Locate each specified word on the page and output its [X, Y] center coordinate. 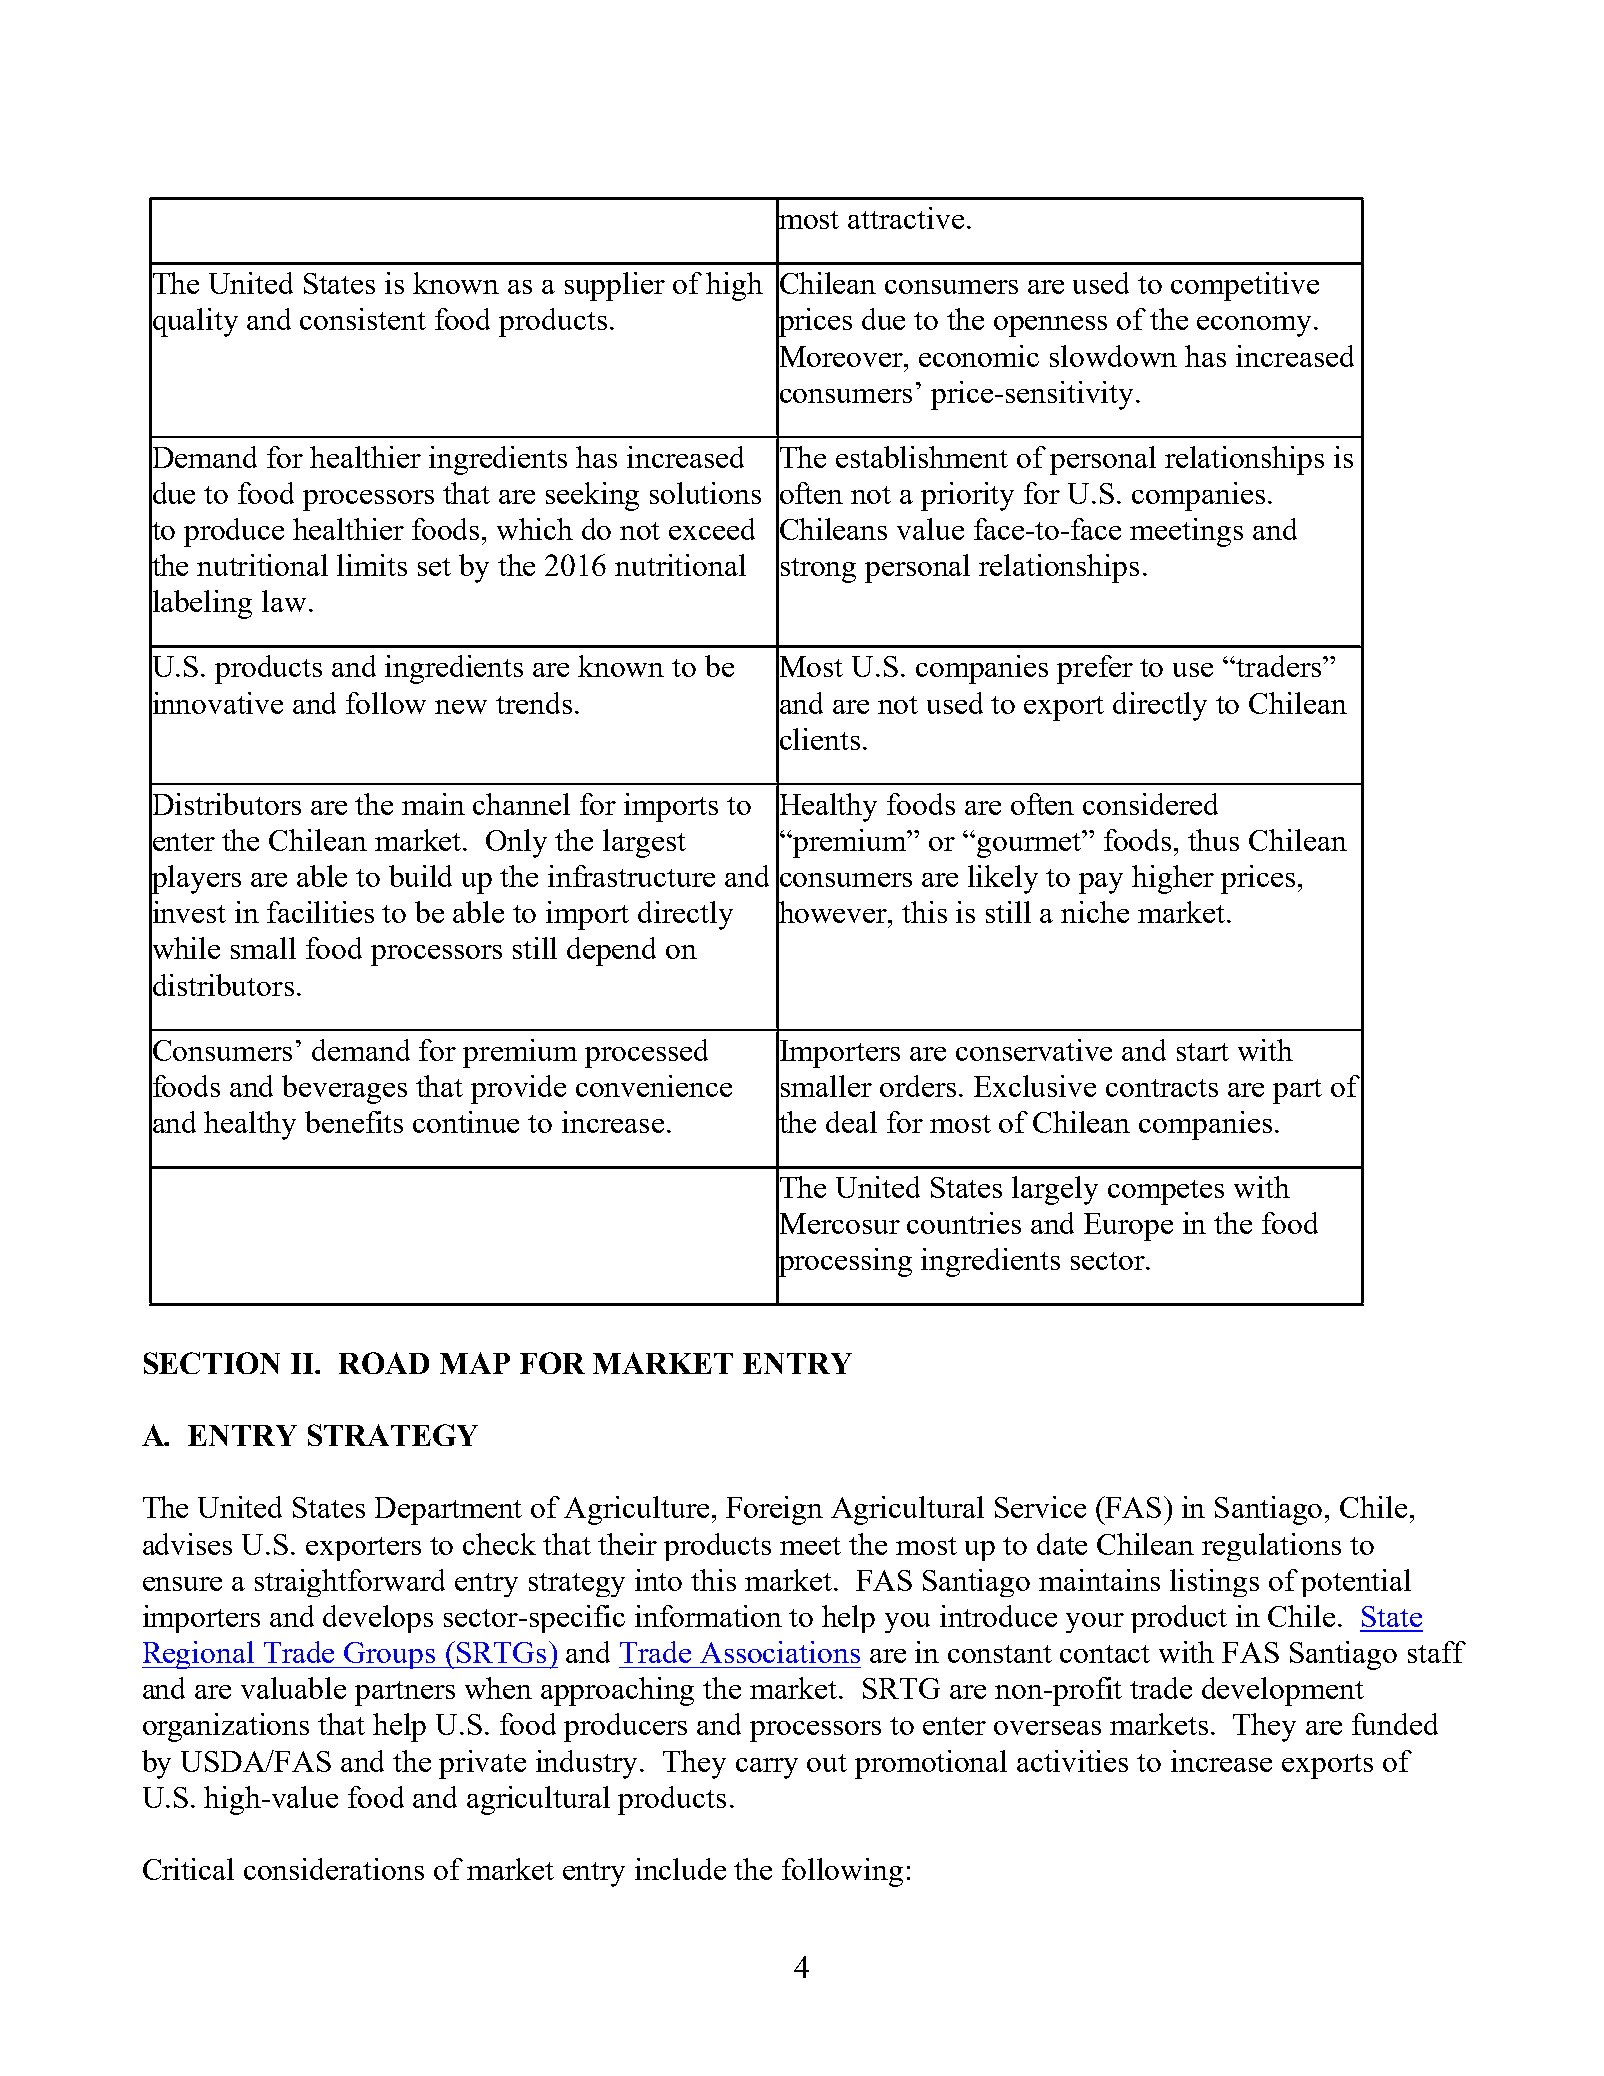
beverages [344, 1089]
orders [918, 1086]
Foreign [774, 1510]
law [284, 601]
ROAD [384, 1363]
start [1203, 1052]
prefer [1095, 669]
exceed [712, 529]
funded [1395, 1724]
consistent [363, 319]
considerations [334, 1869]
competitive [1245, 286]
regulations [1271, 1547]
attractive [906, 218]
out [827, 1763]
